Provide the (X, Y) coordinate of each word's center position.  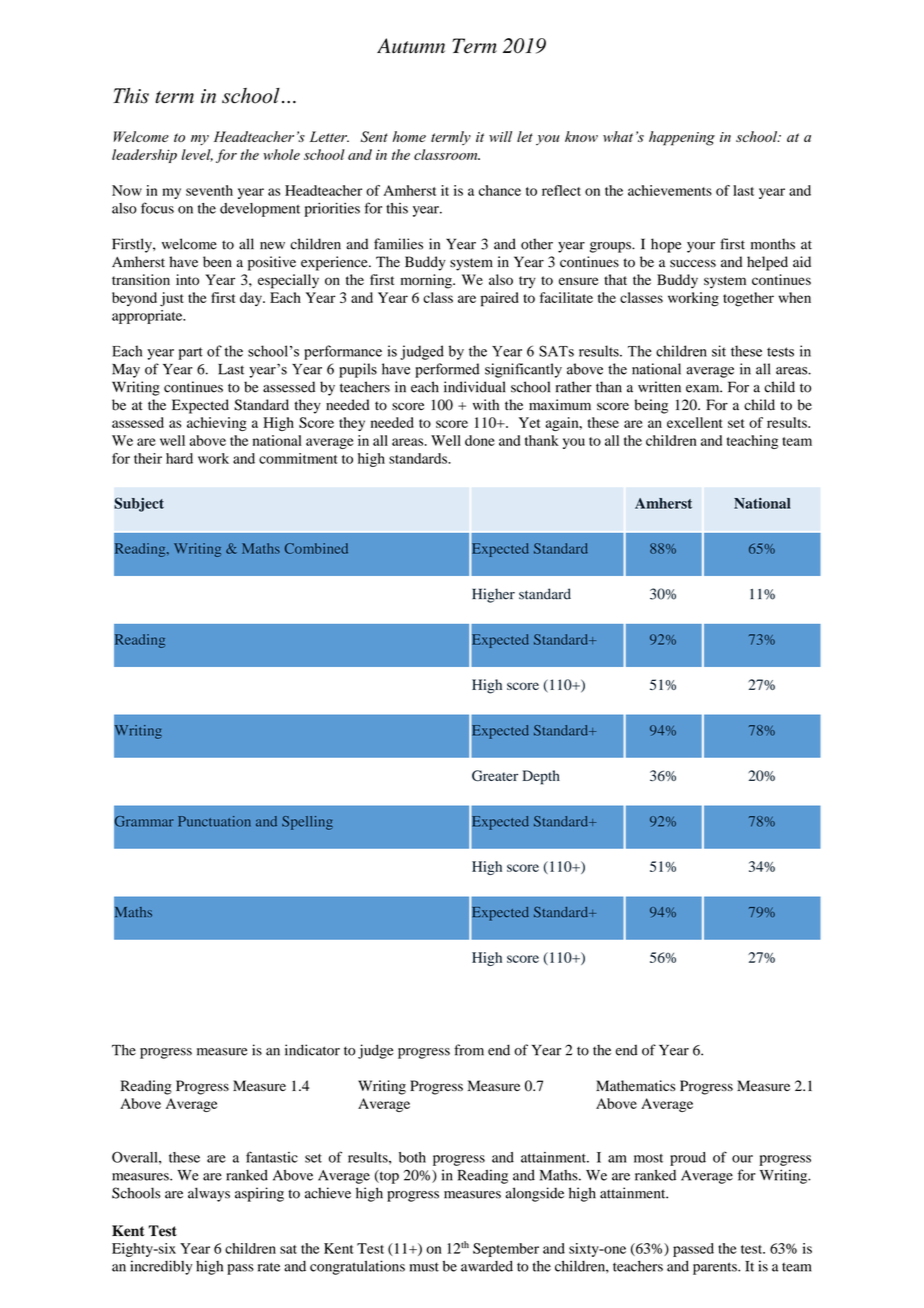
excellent (694, 422)
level (197, 155)
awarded (487, 1266)
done (480, 440)
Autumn (411, 45)
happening (682, 138)
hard (179, 458)
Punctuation (214, 821)
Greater (495, 776)
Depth (541, 777)
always (209, 1194)
